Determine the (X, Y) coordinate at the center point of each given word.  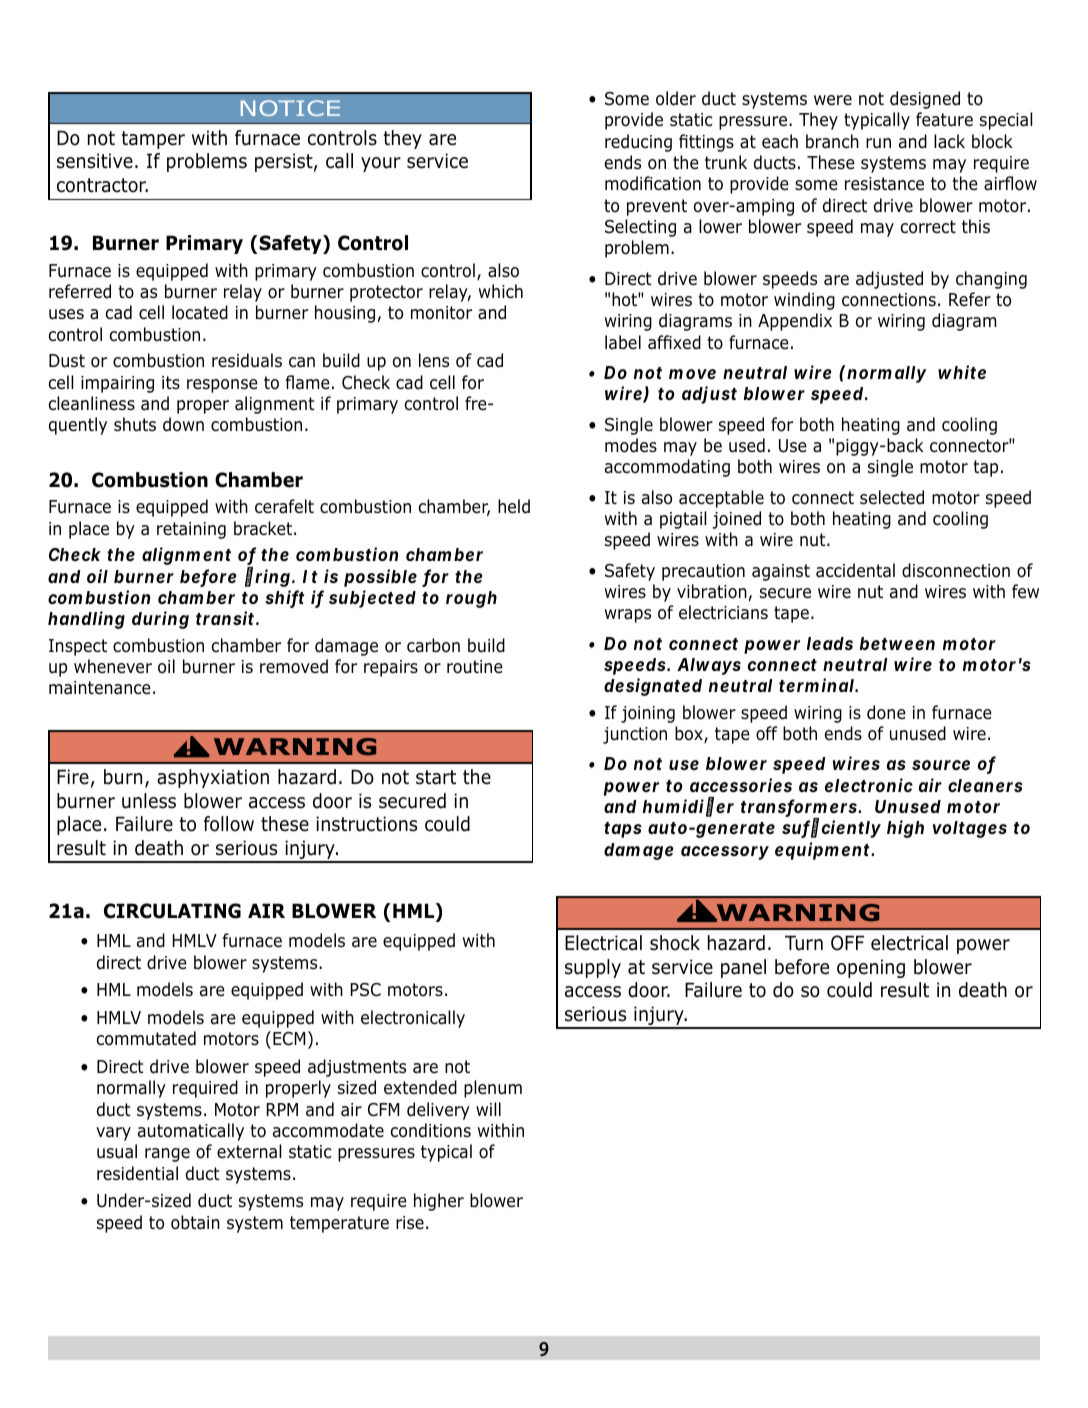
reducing (638, 143)
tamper (153, 140)
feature (944, 119)
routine (475, 667)
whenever (113, 666)
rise (410, 1223)
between (897, 643)
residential (137, 1173)
